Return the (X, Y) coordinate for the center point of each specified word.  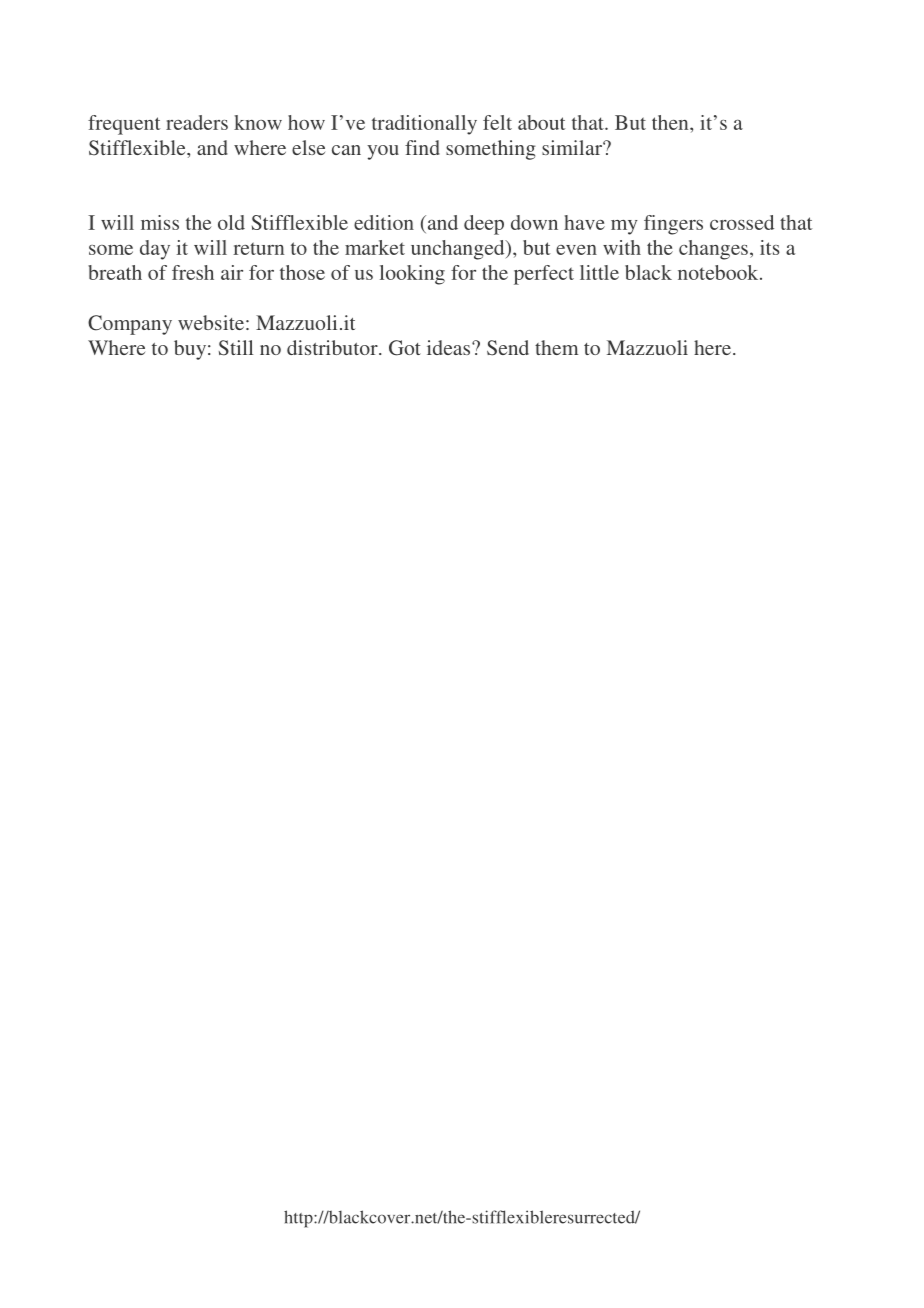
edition (384, 222)
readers (197, 122)
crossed (742, 222)
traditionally (424, 125)
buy (190, 350)
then (671, 122)
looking (412, 275)
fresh (193, 272)
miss (160, 222)
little (599, 272)
